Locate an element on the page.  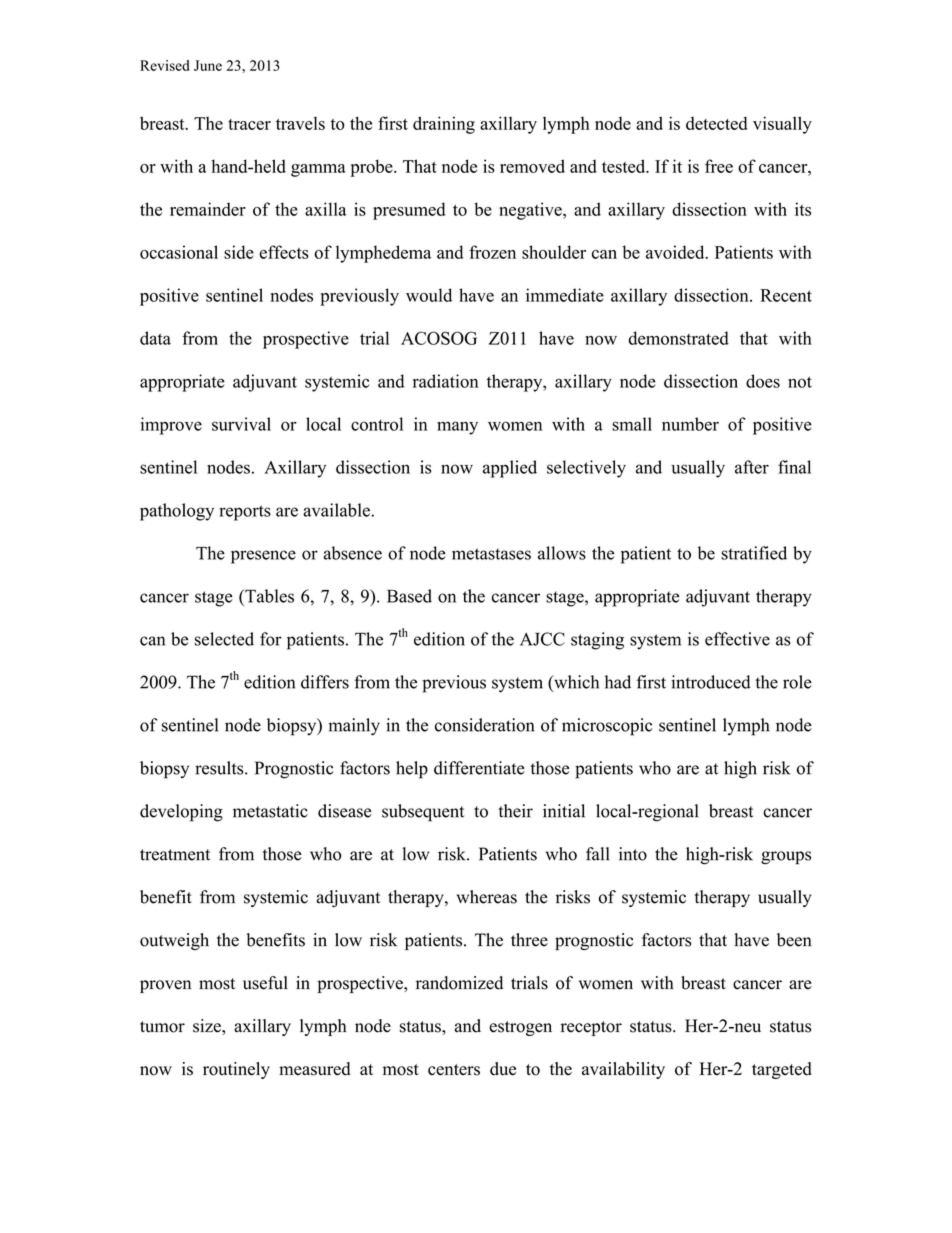
their is located at coordinates (516, 811).
